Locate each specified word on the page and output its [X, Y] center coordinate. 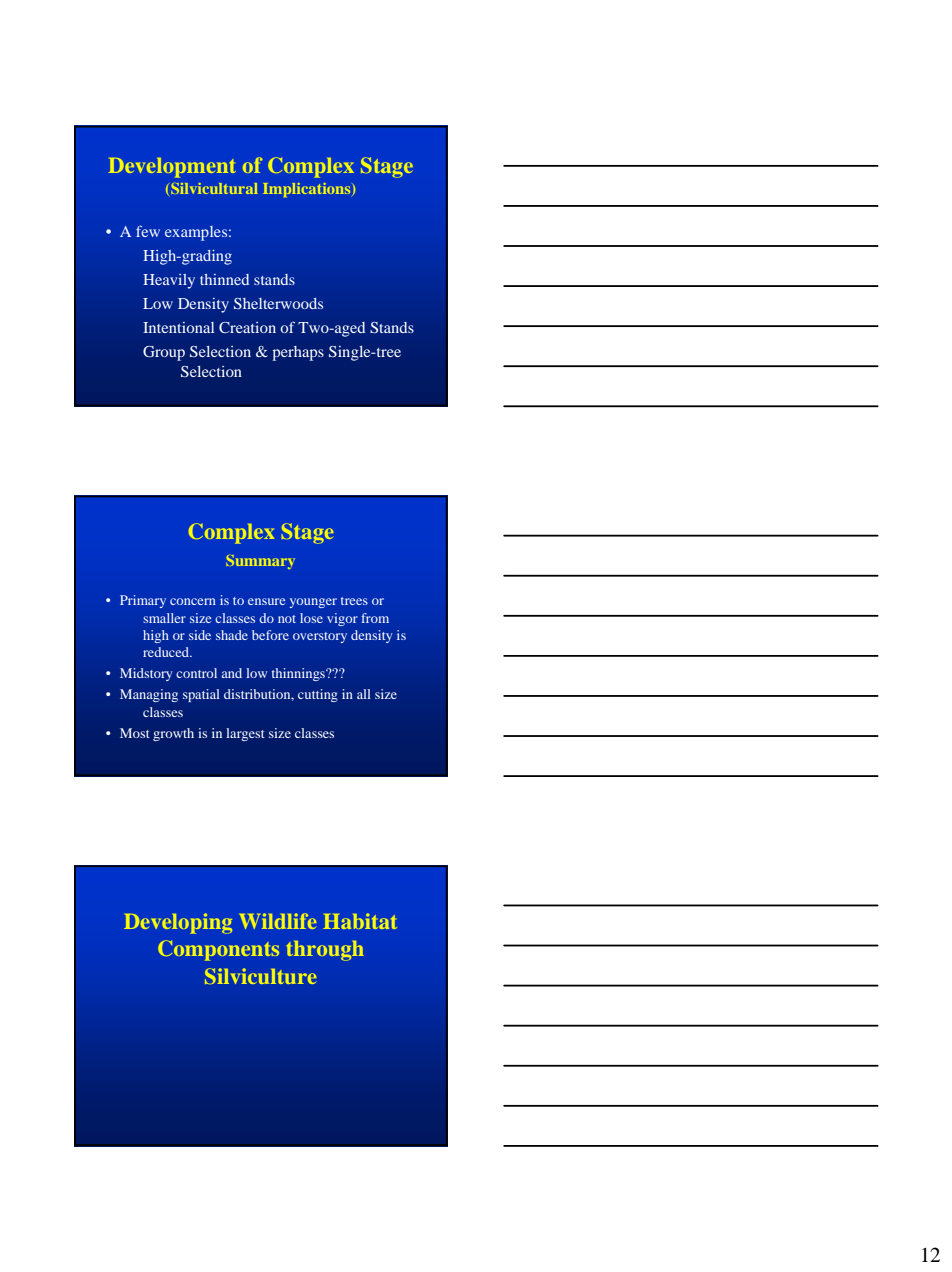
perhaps [298, 353]
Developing [178, 923]
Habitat [360, 921]
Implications [308, 190]
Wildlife [278, 921]
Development [172, 168]
